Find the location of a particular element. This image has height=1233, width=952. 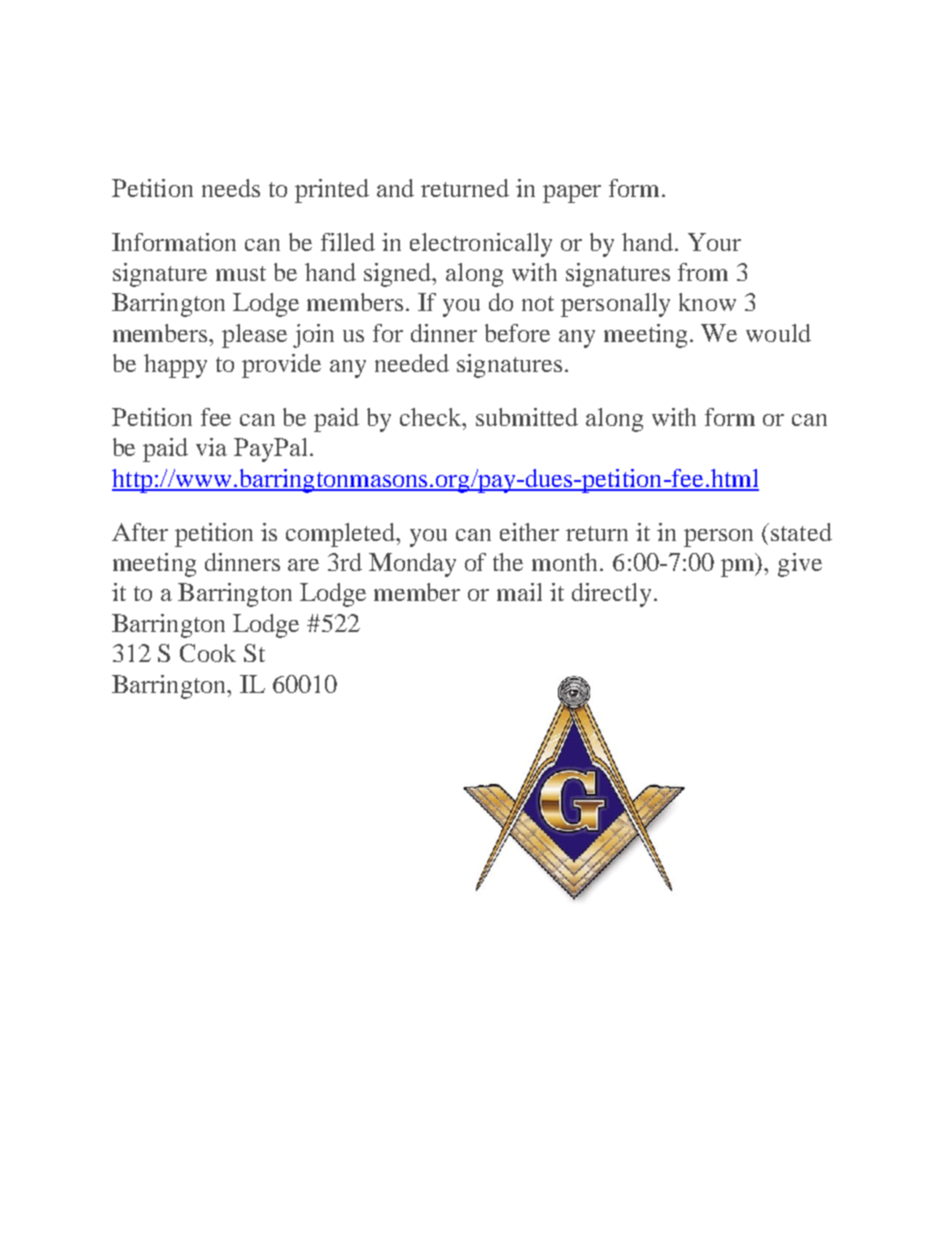

via is located at coordinates (211, 447).
